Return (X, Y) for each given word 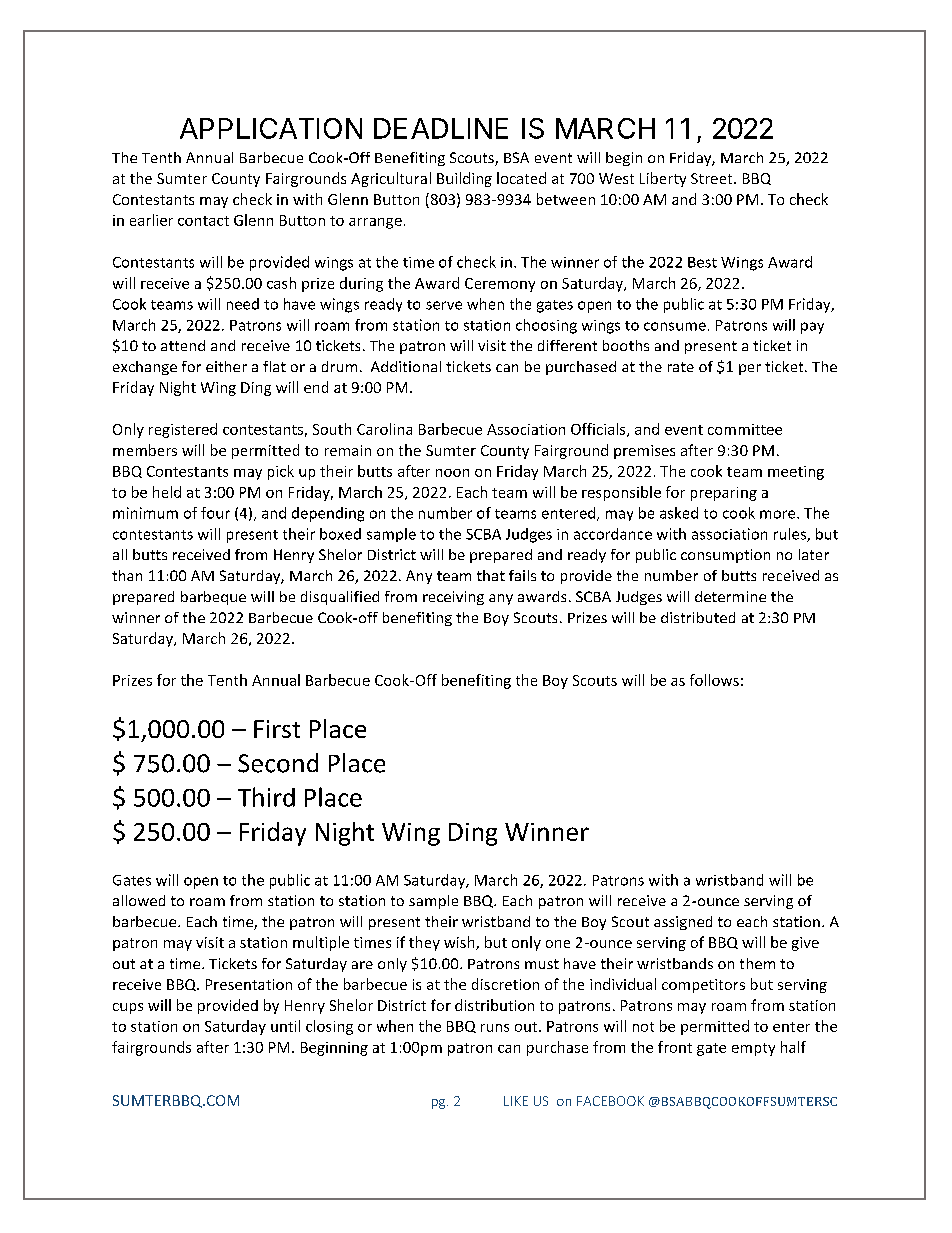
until (285, 1026)
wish (460, 943)
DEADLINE (441, 128)
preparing (724, 494)
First (277, 729)
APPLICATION (271, 128)
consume (675, 326)
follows (714, 680)
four (215, 513)
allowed (139, 900)
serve (444, 305)
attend (183, 345)
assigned (683, 923)
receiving (453, 598)
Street (713, 178)
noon (452, 473)
